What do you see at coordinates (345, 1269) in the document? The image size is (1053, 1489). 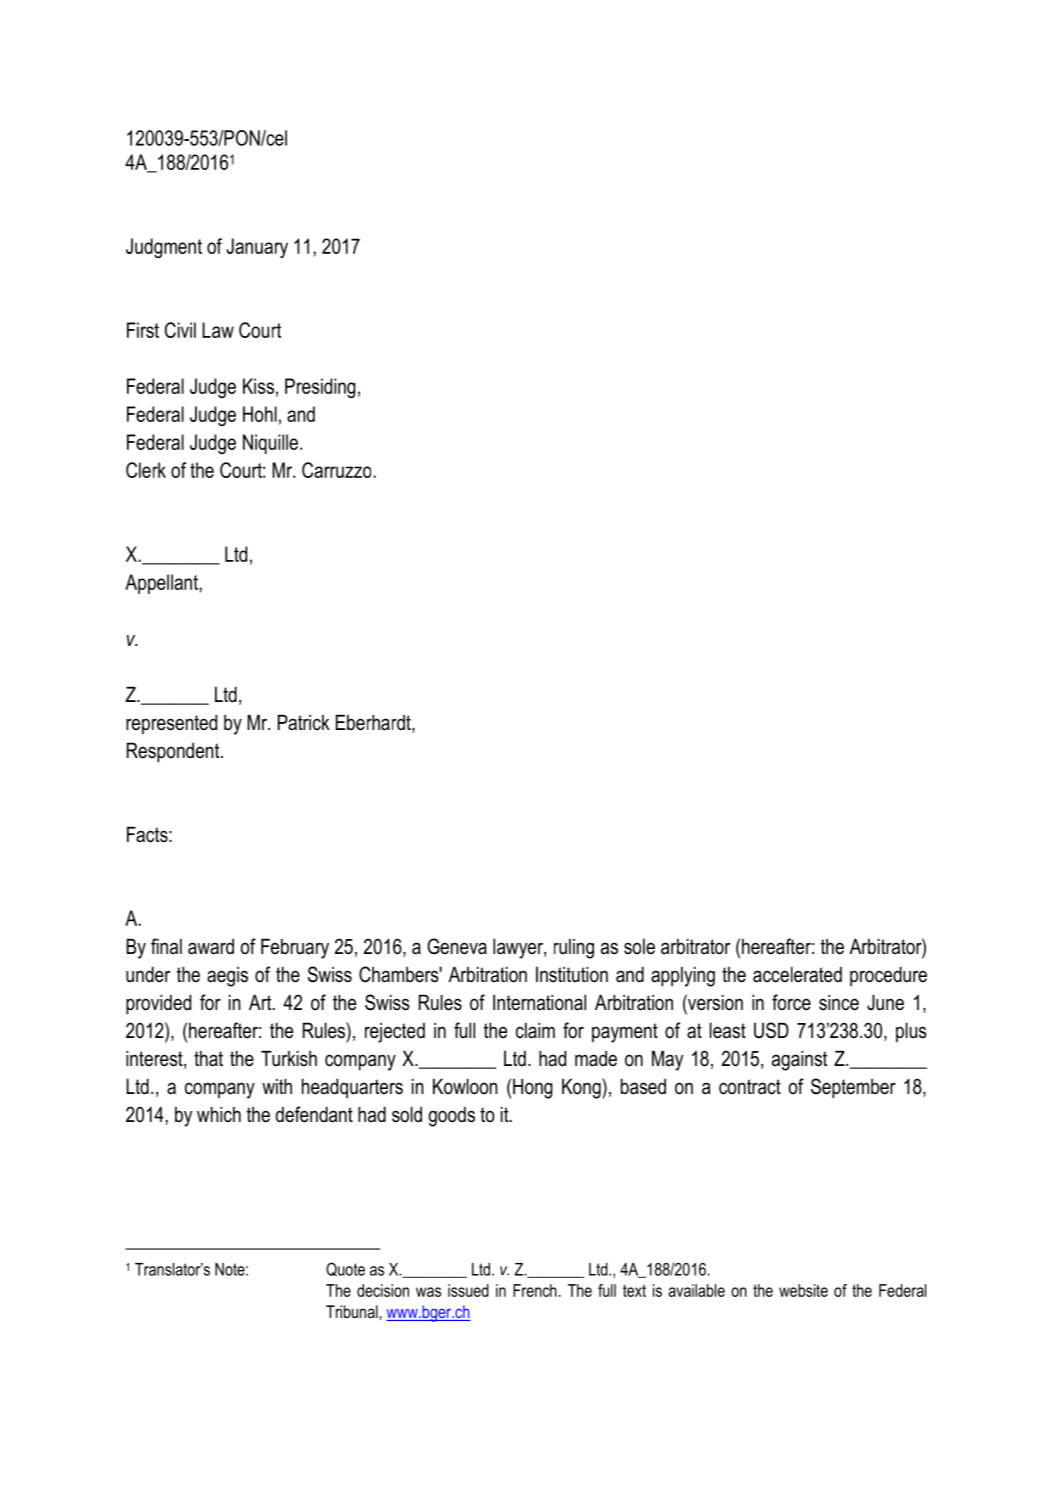 I see `Quote` at bounding box center [345, 1269].
